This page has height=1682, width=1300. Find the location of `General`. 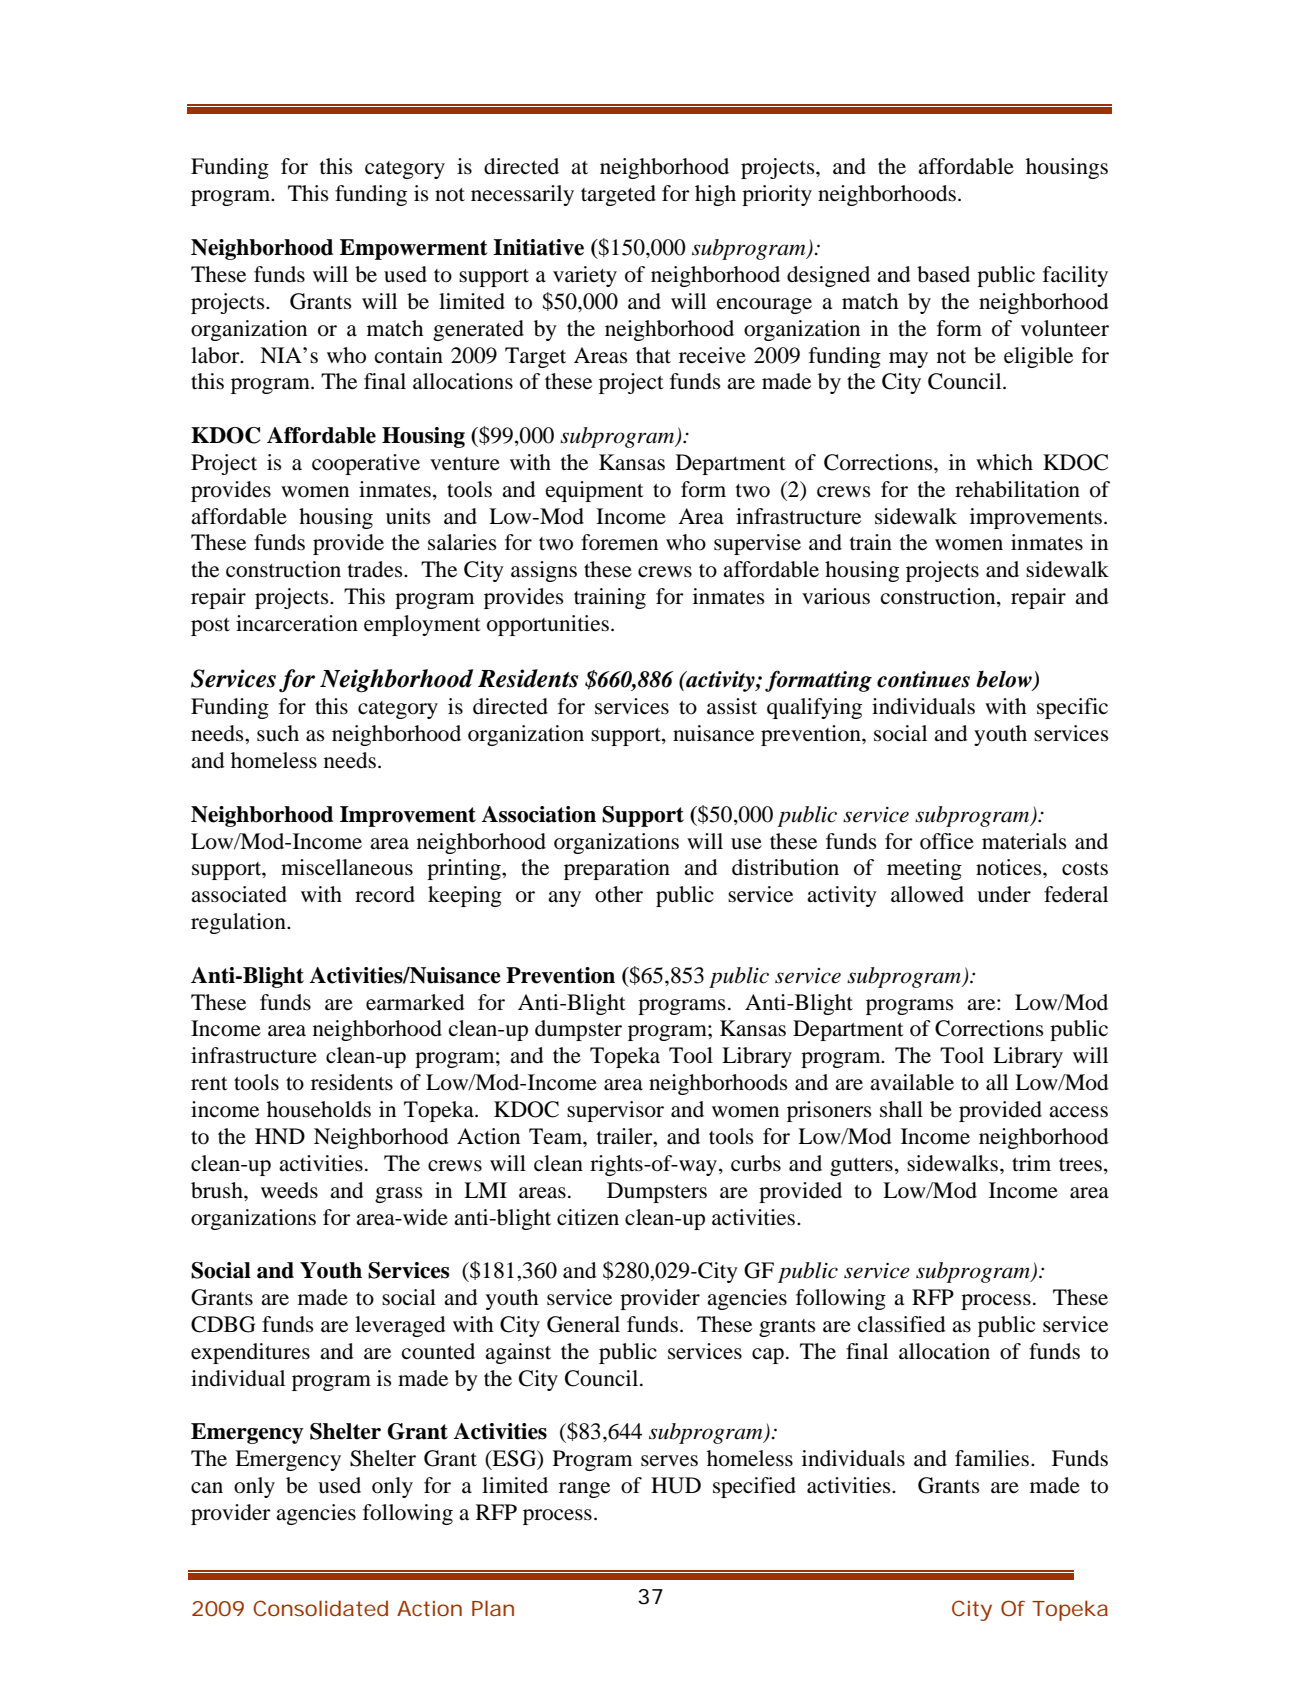

General is located at coordinates (583, 1324).
